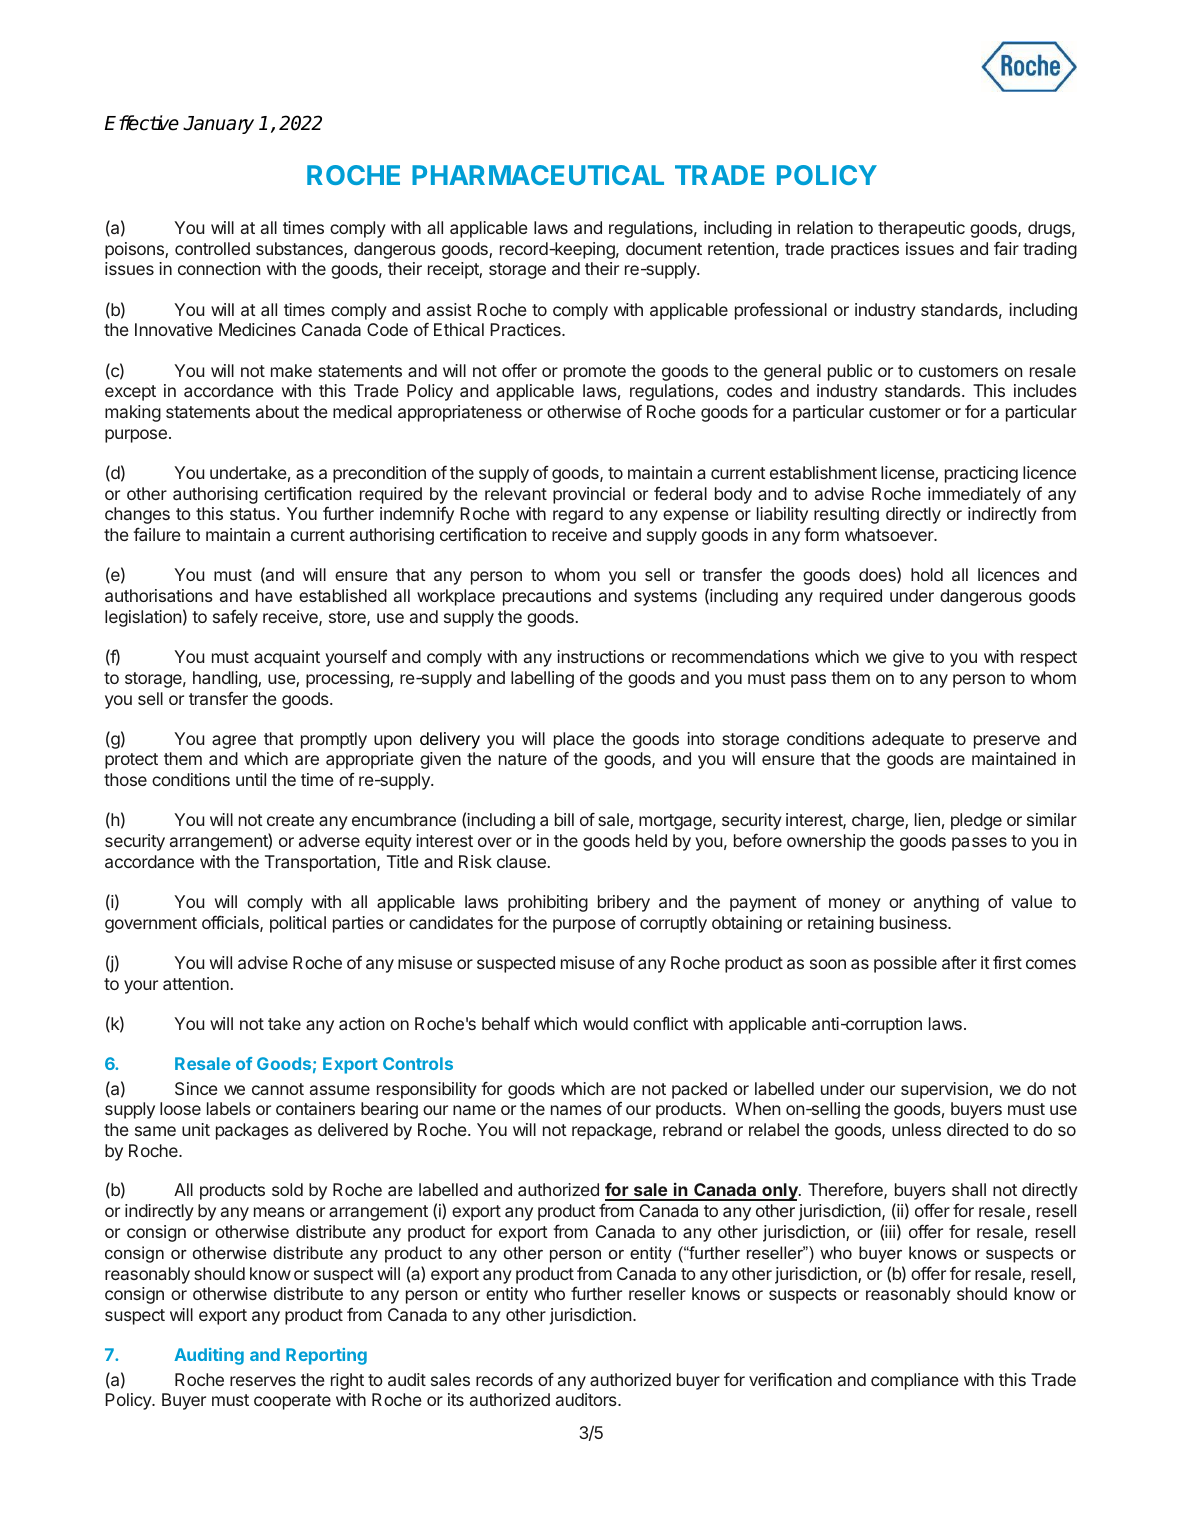 Image resolution: width=1184 pixels, height=1533 pixels. Describe the element at coordinates (263, 1381) in the screenshot. I see `reserves` at that location.
